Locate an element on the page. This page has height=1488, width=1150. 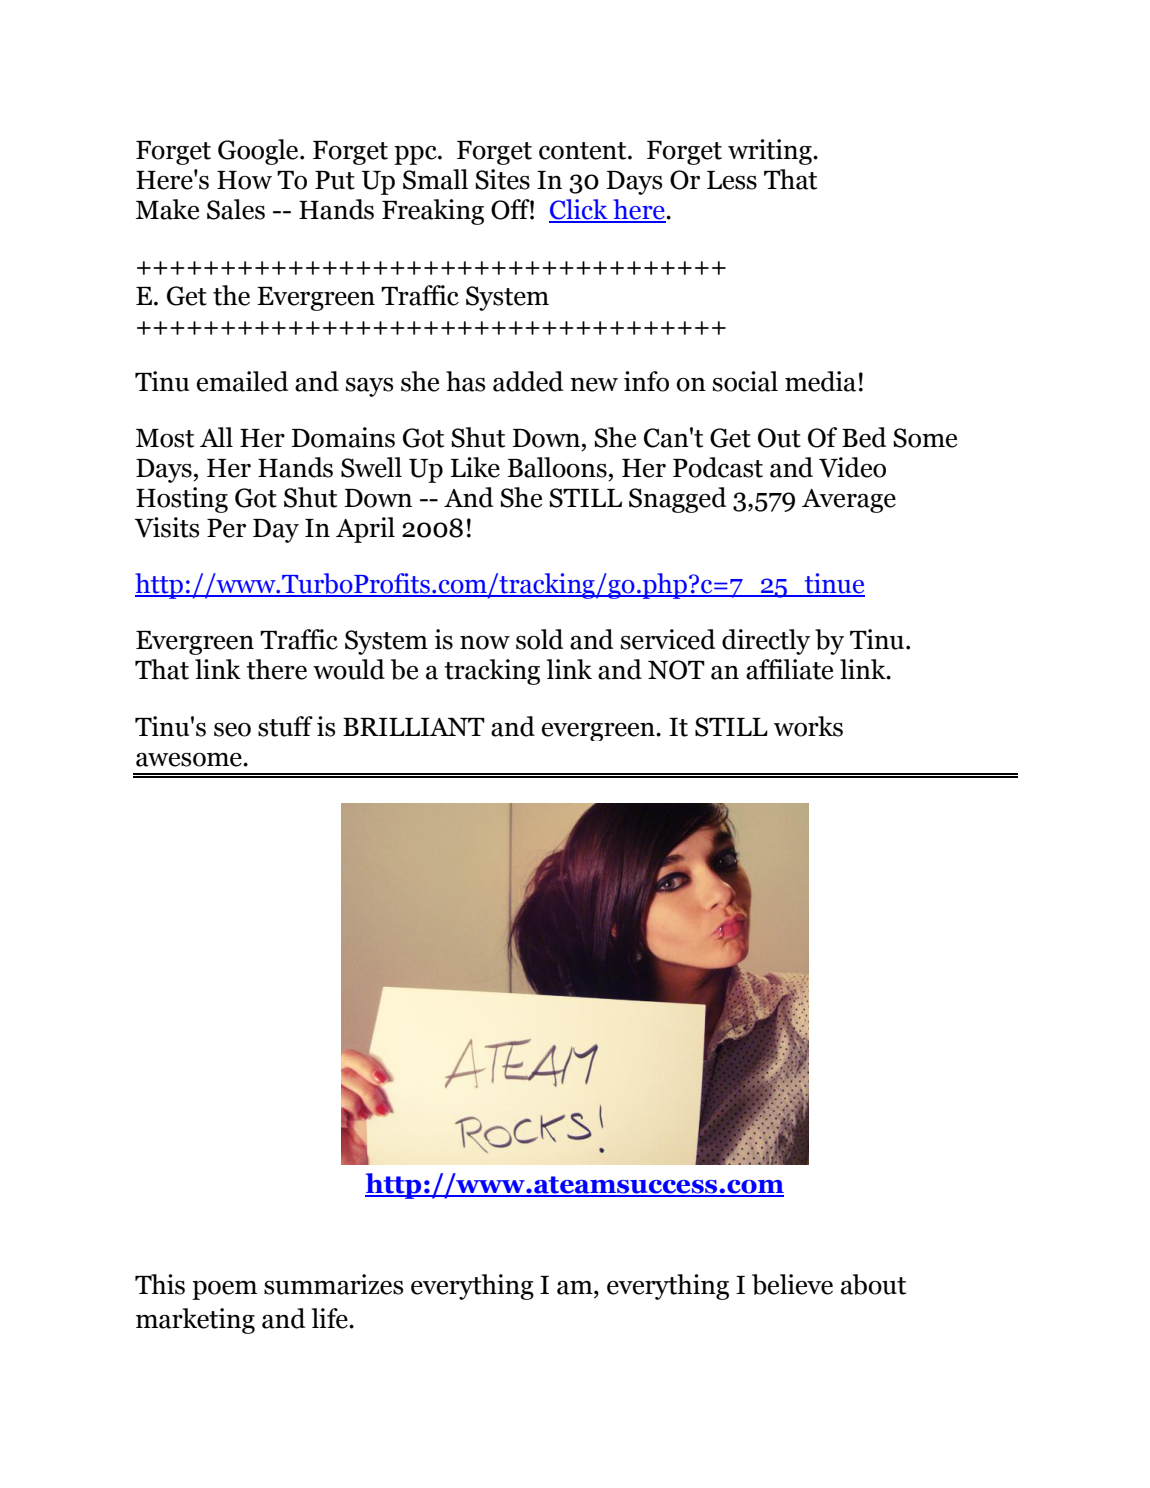
Sites is located at coordinates (502, 179).
